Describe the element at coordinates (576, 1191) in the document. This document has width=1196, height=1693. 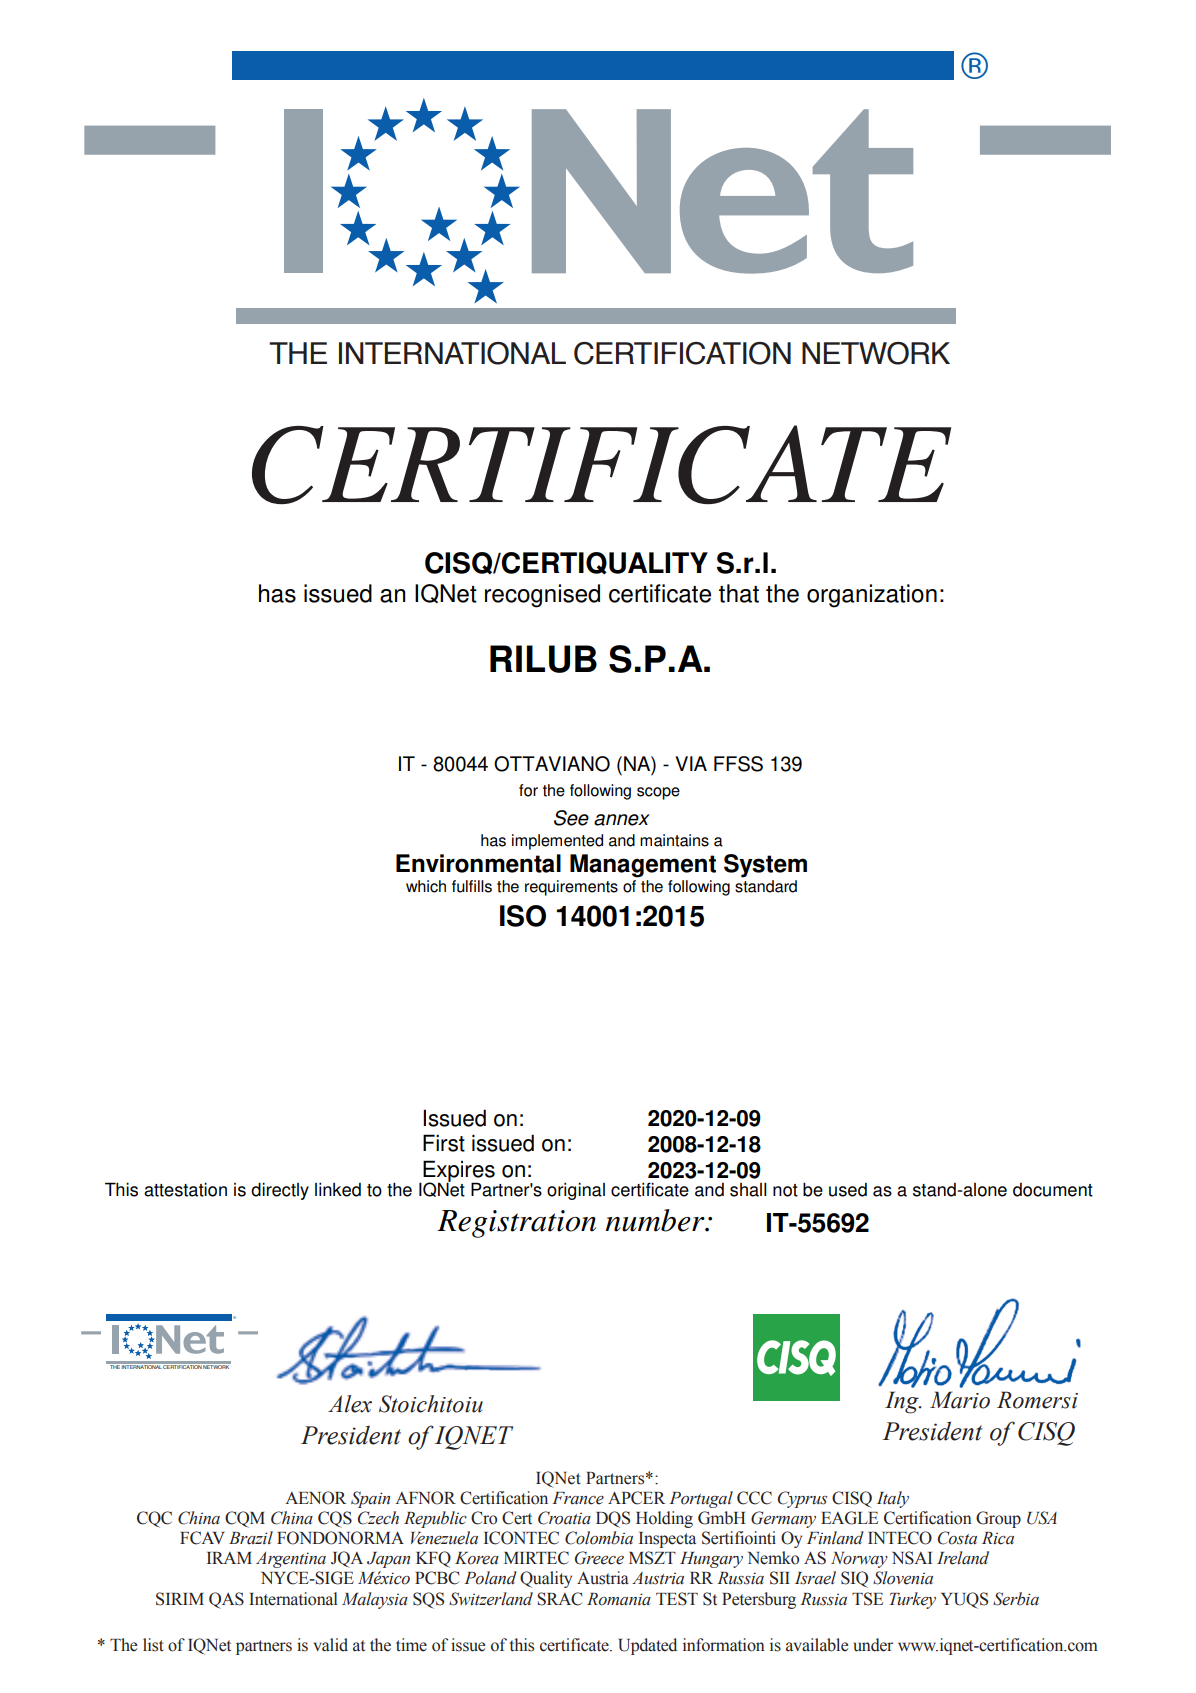
I see `original` at that location.
